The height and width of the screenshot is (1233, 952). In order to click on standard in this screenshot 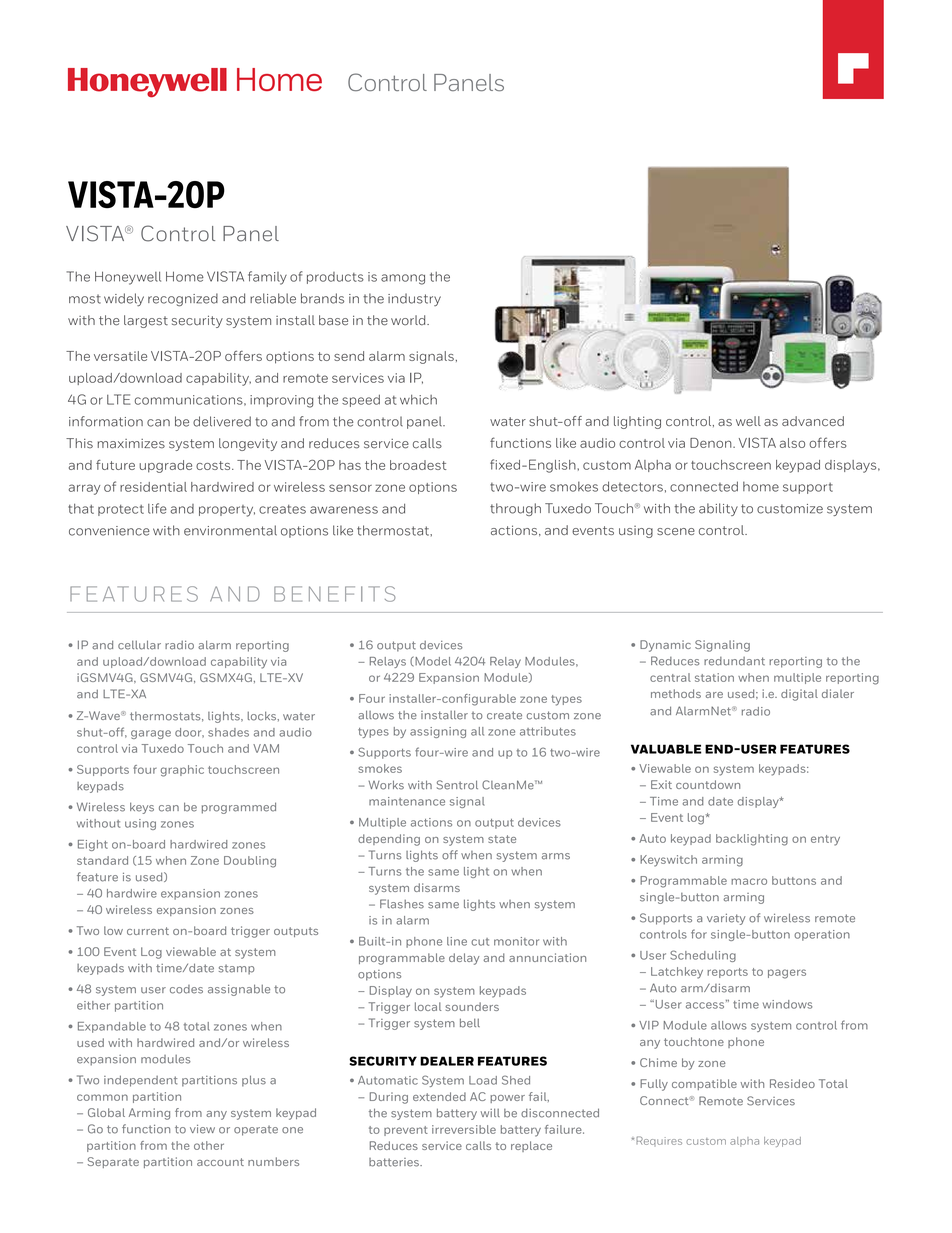, I will do `click(102, 860)`.
